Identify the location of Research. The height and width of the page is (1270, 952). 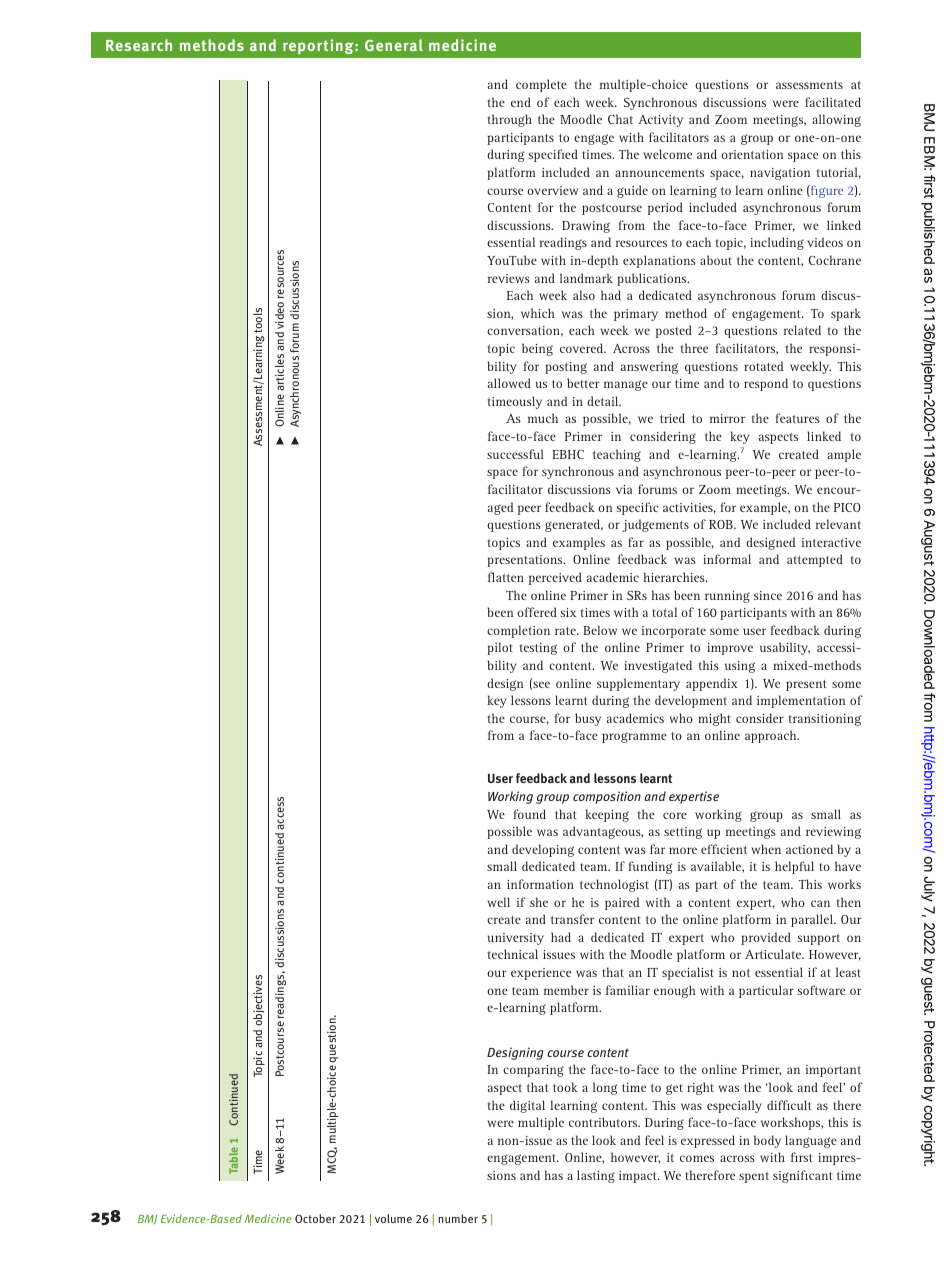
(139, 45).
